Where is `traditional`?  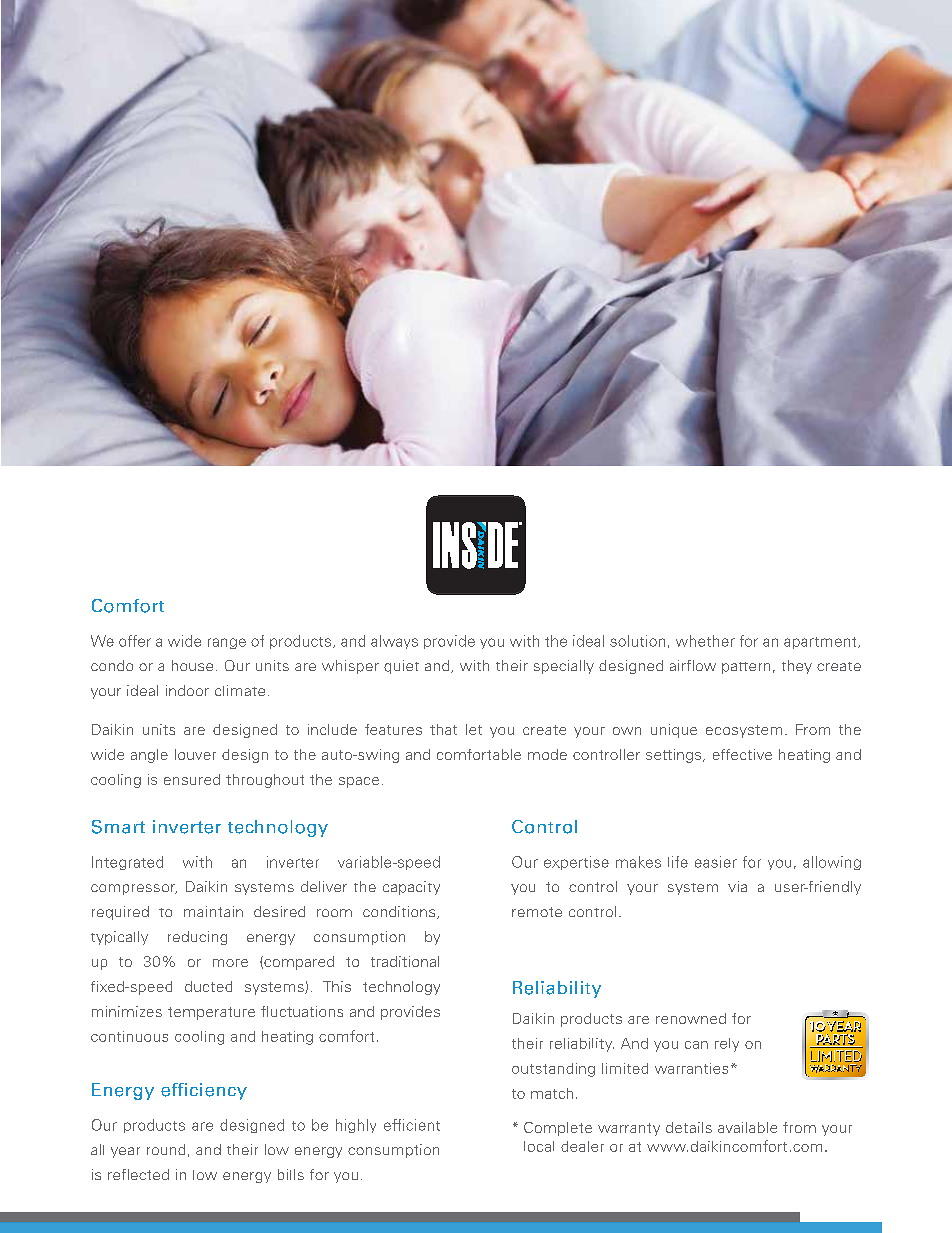 traditional is located at coordinates (405, 961).
